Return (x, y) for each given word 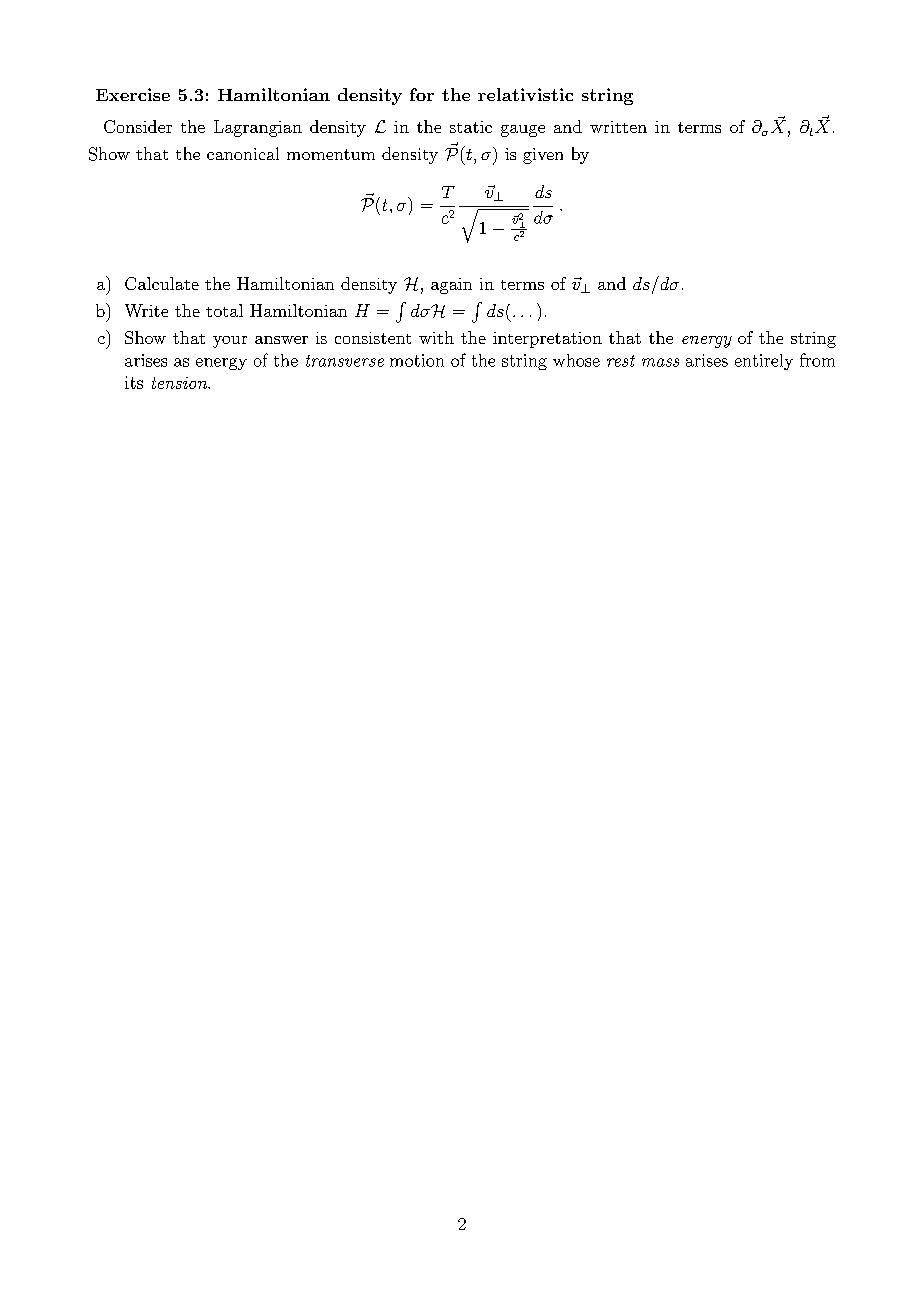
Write (146, 310)
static (471, 127)
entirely (764, 362)
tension (181, 383)
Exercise (133, 94)
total (224, 310)
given (543, 156)
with (436, 337)
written (618, 127)
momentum (331, 154)
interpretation (547, 340)
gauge (523, 131)
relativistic (525, 94)
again (451, 286)
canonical (243, 153)
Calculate (162, 283)
